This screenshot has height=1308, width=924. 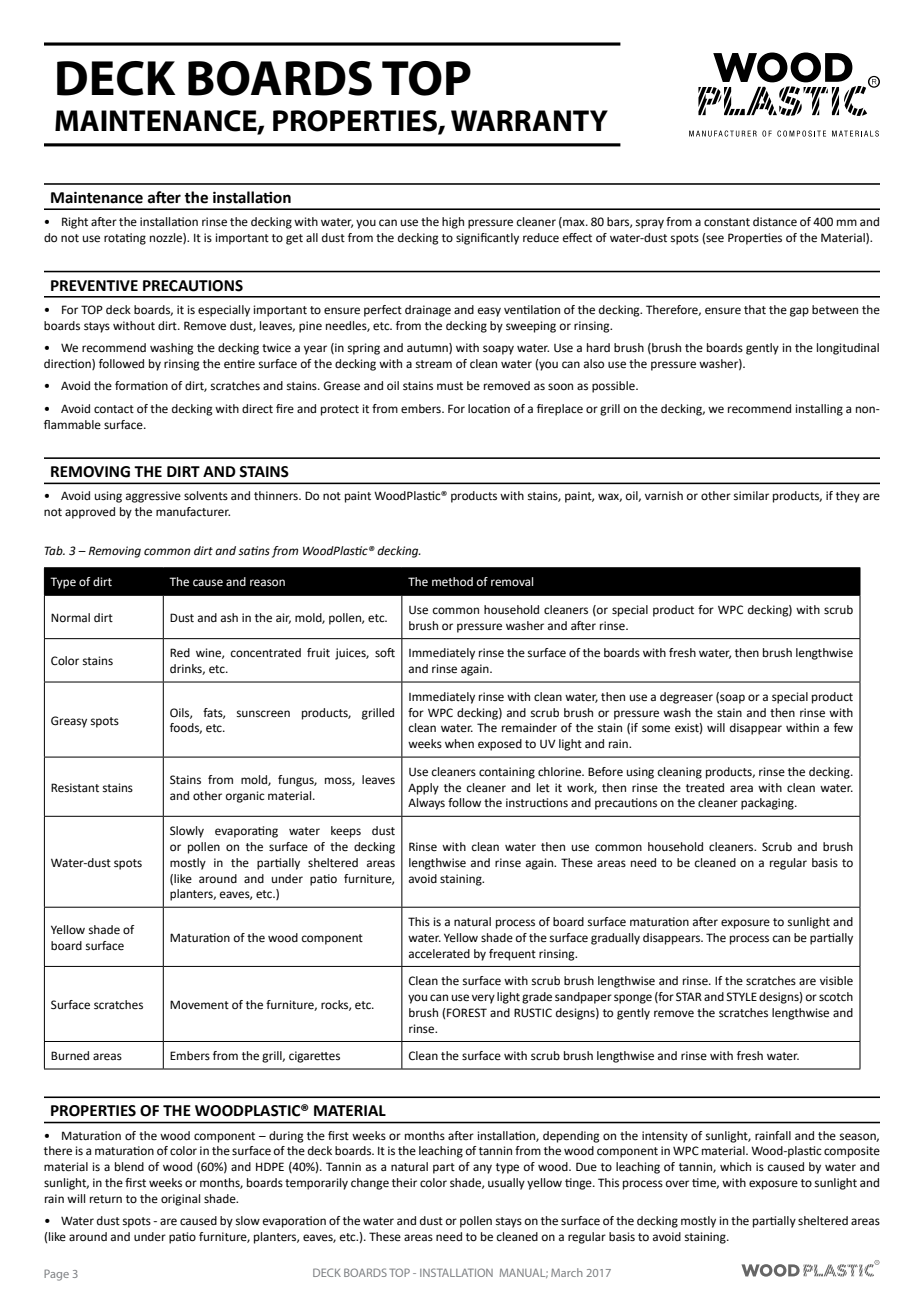 What do you see at coordinates (125, 239) in the screenshot?
I see `rotating` at bounding box center [125, 239].
